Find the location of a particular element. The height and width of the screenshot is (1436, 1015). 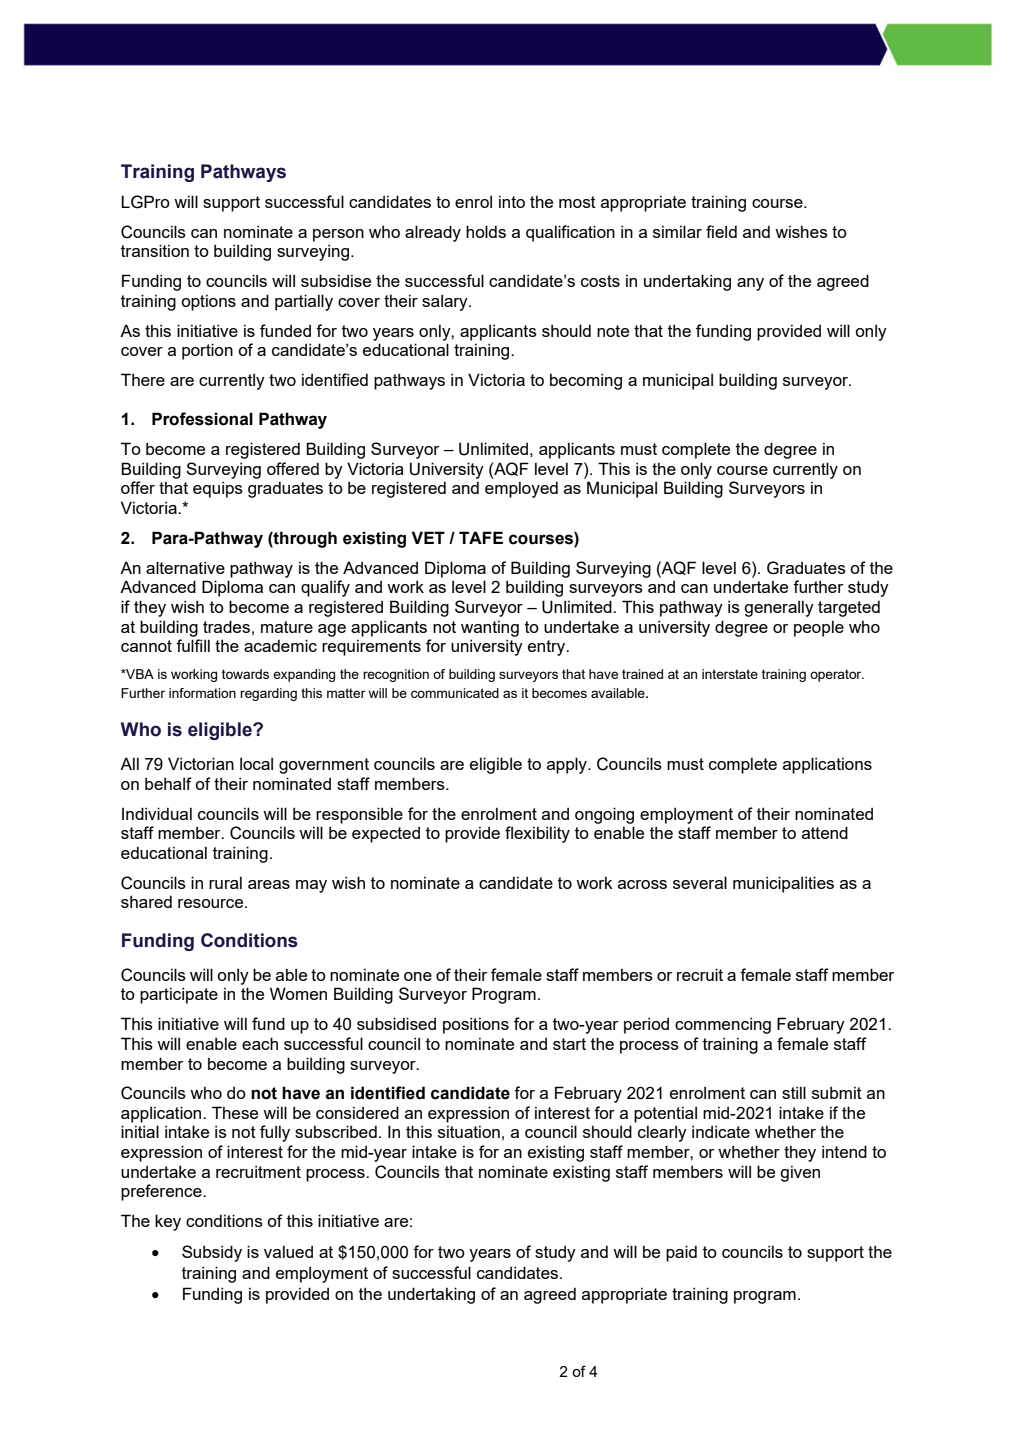

holds is located at coordinates (486, 231).
